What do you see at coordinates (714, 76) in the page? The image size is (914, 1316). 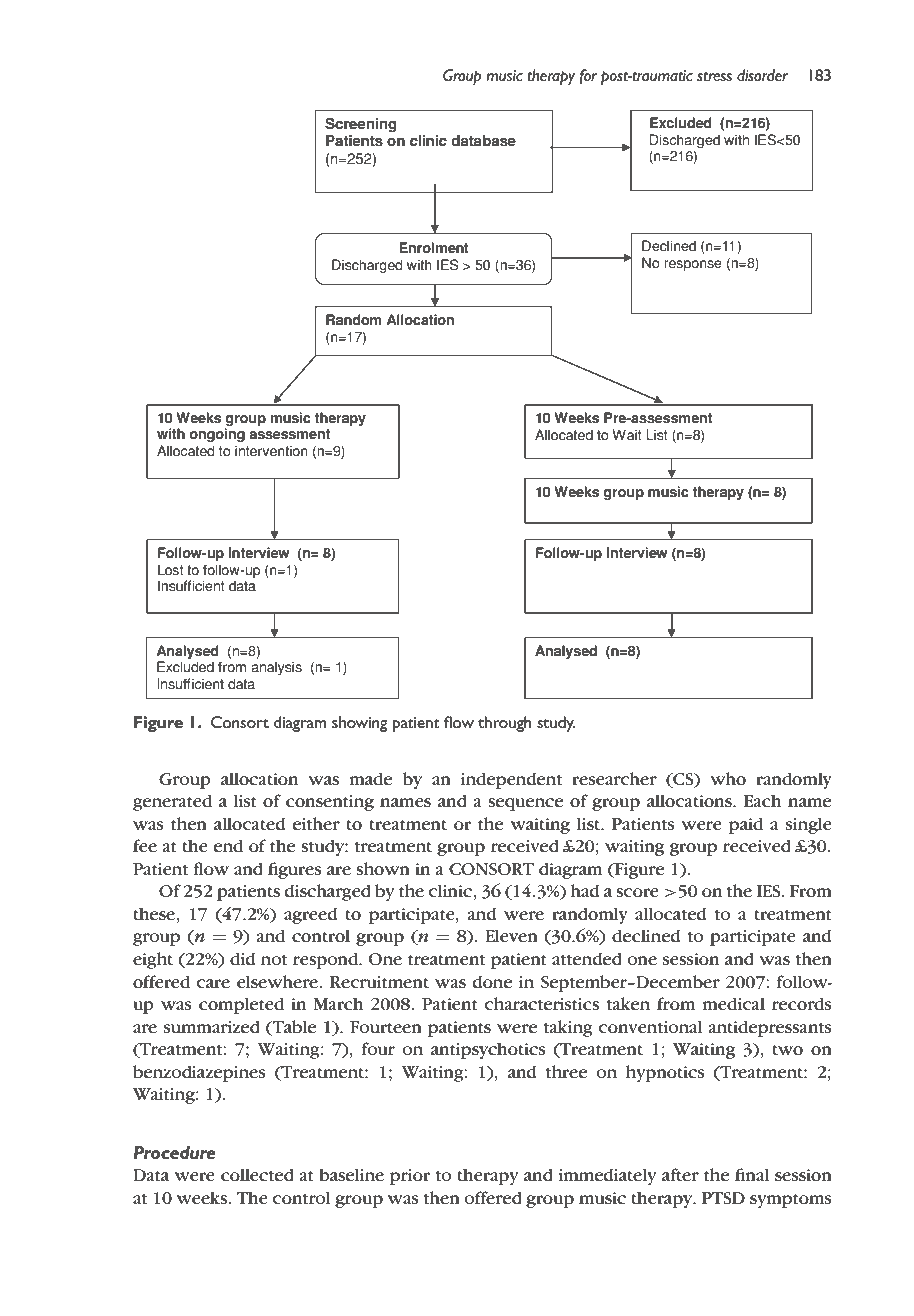 I see `stress` at bounding box center [714, 76].
